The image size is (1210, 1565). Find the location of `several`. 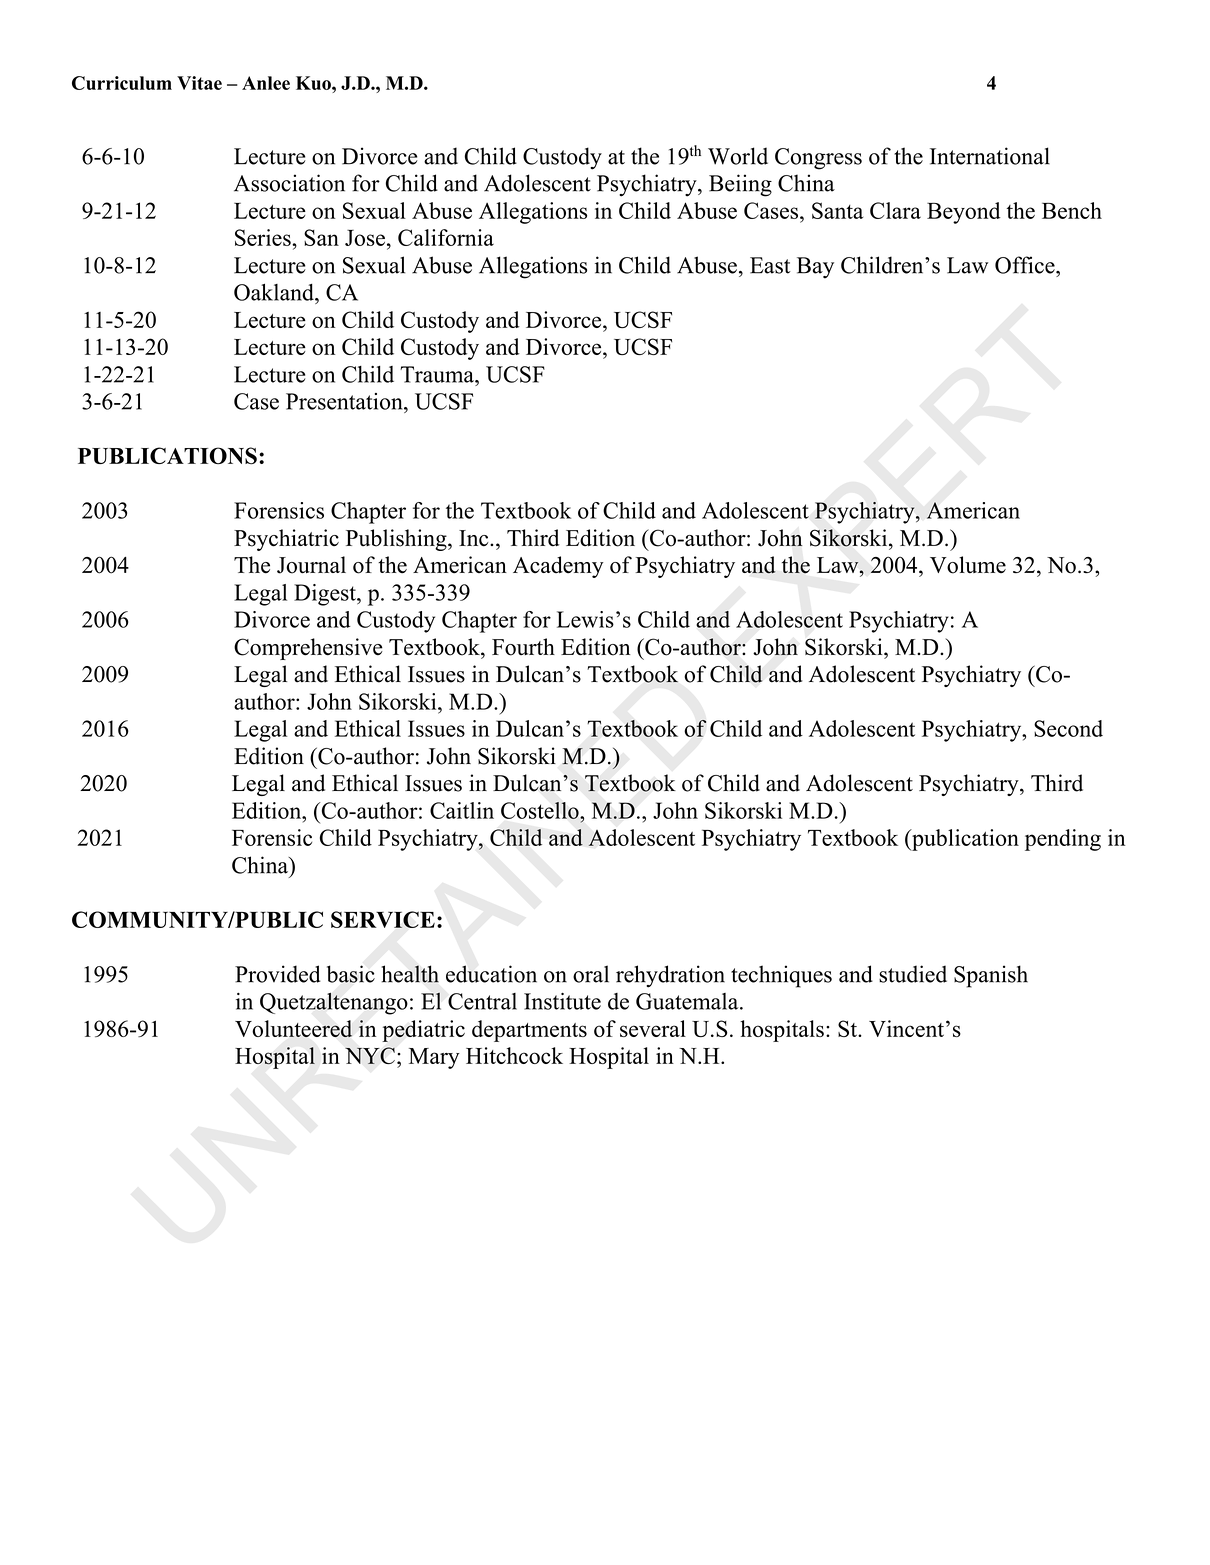

several is located at coordinates (653, 1028).
